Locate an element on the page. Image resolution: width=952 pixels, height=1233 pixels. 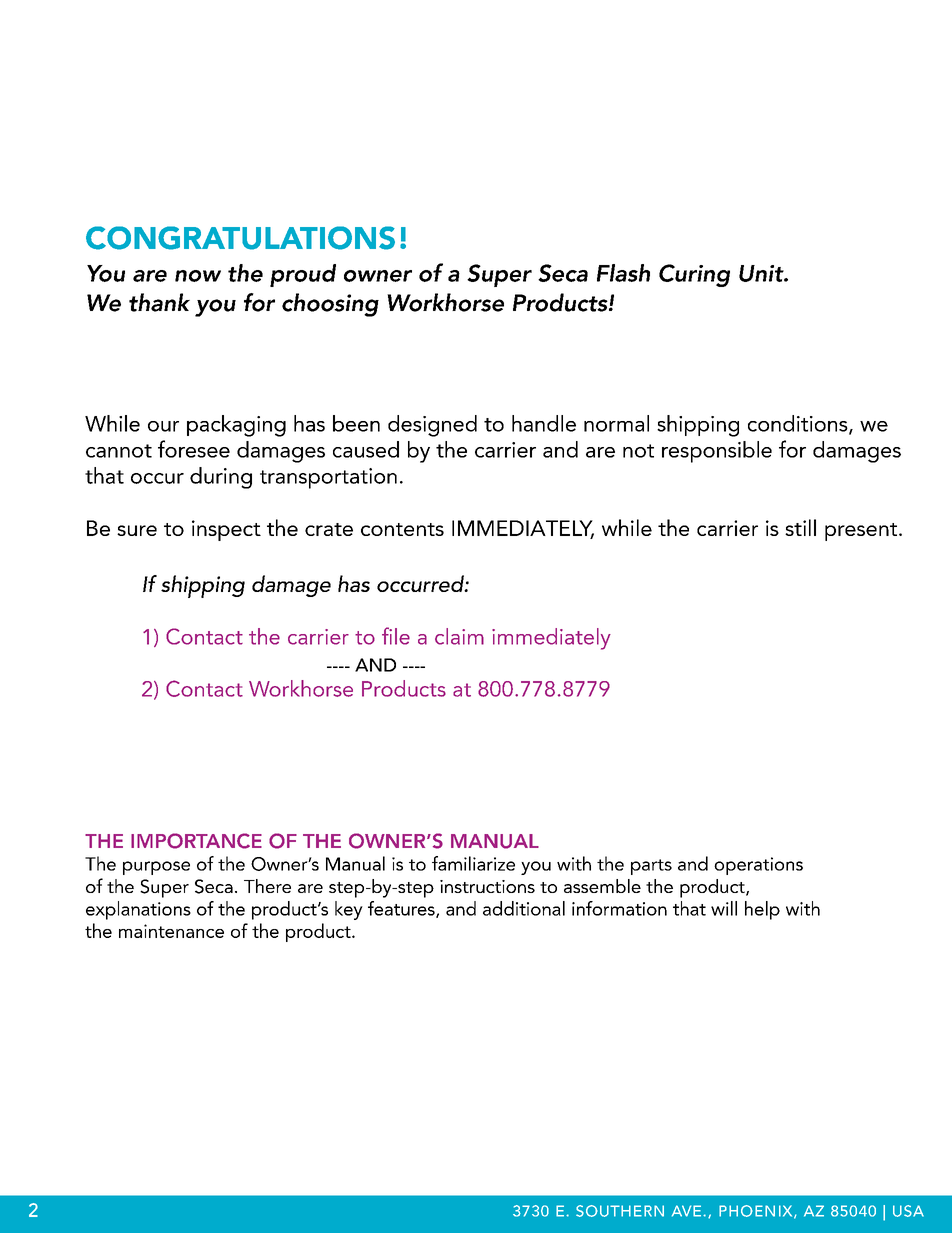
operations is located at coordinates (758, 866).
